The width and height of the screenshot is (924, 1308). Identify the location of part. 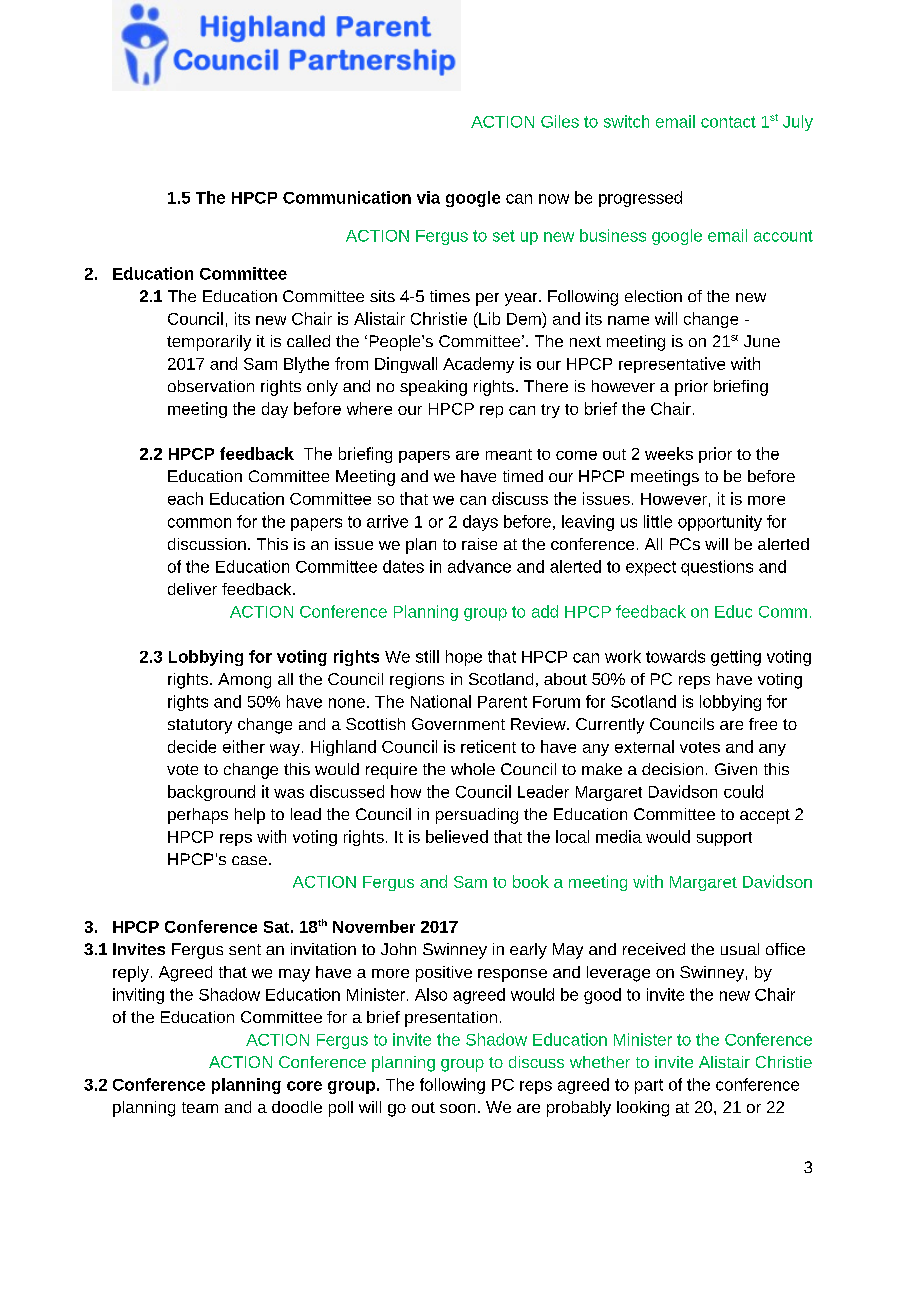
(649, 1086).
